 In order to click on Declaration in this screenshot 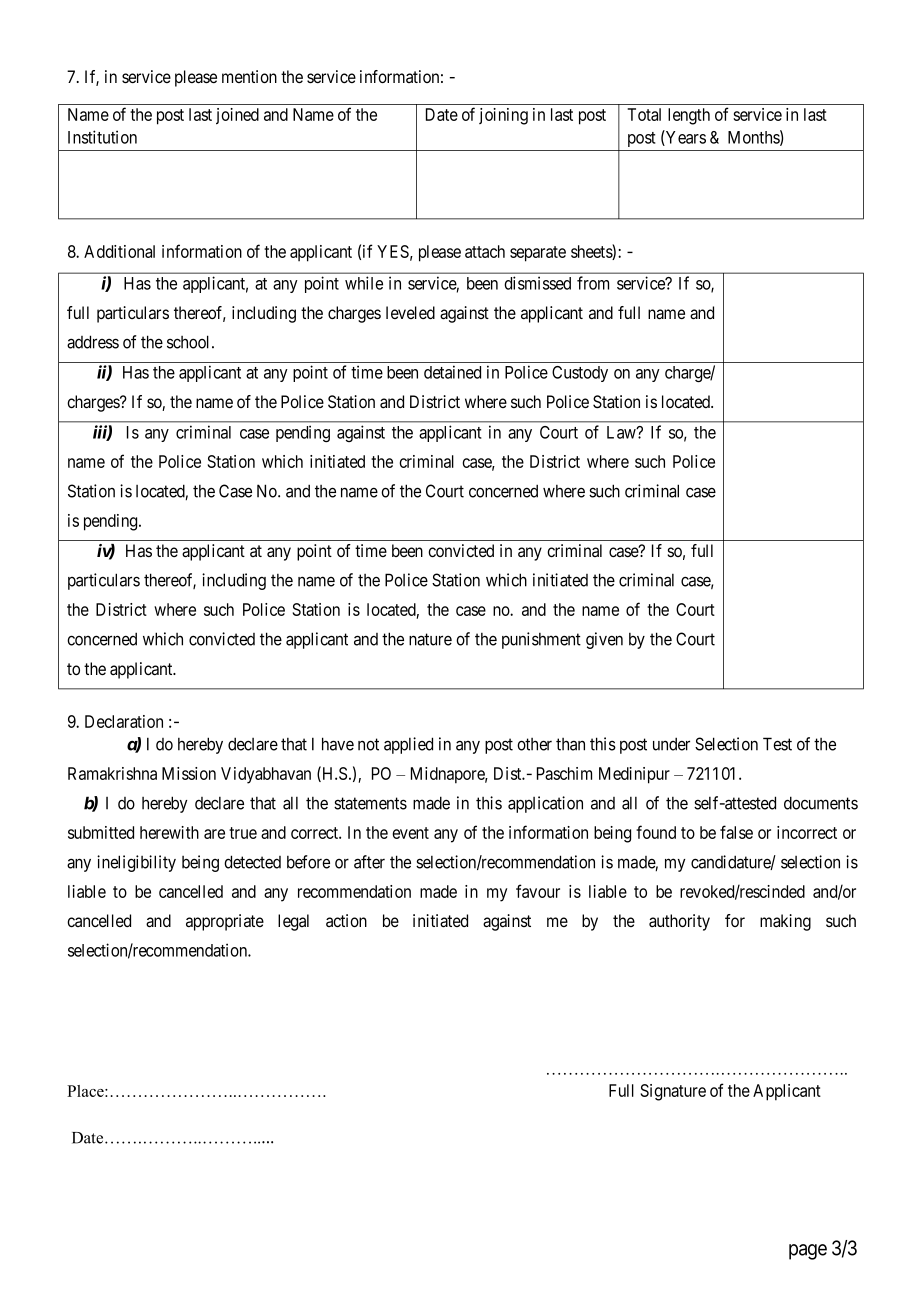, I will do `click(124, 721)`.
